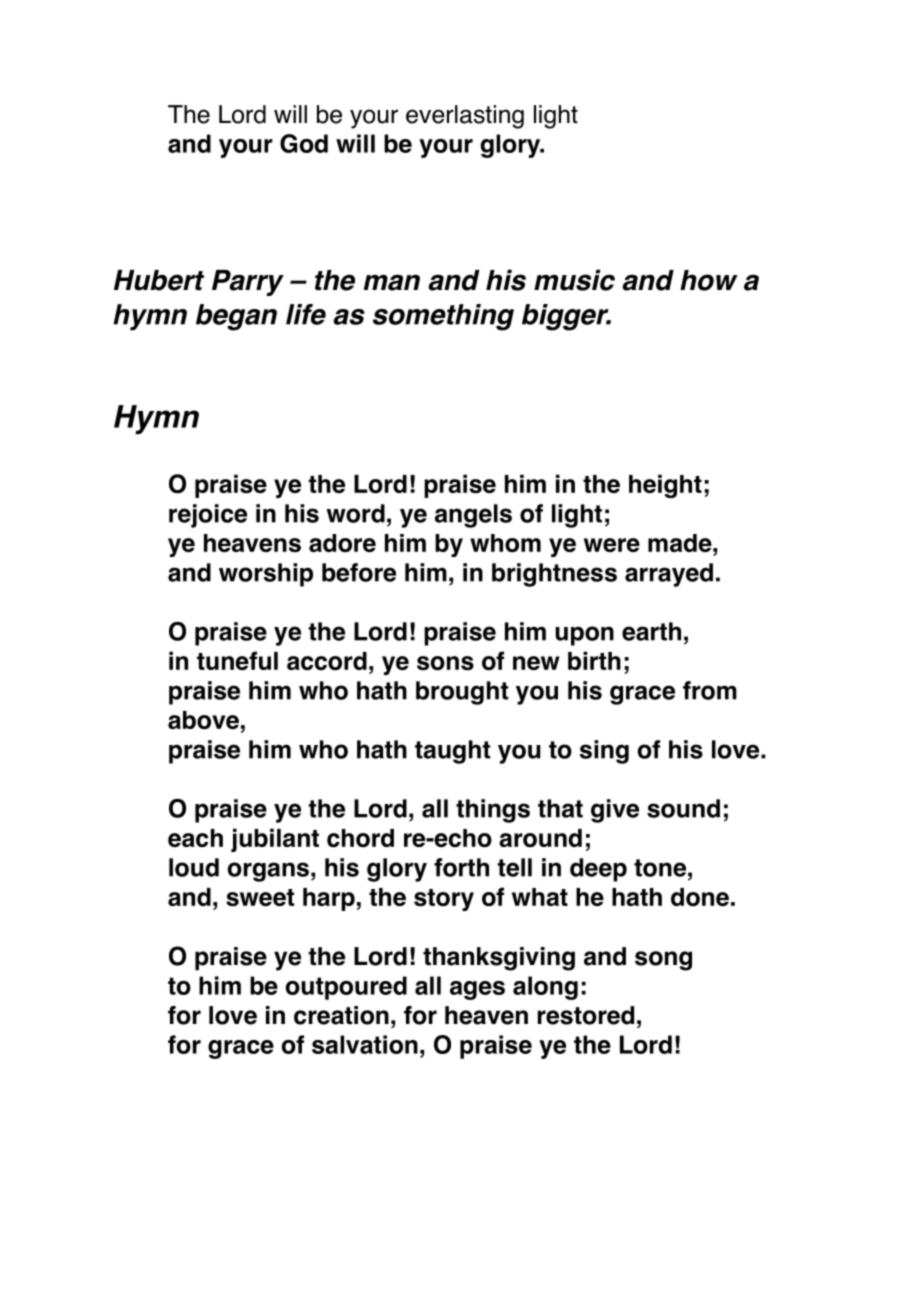  I want to click on before, so click(359, 572).
